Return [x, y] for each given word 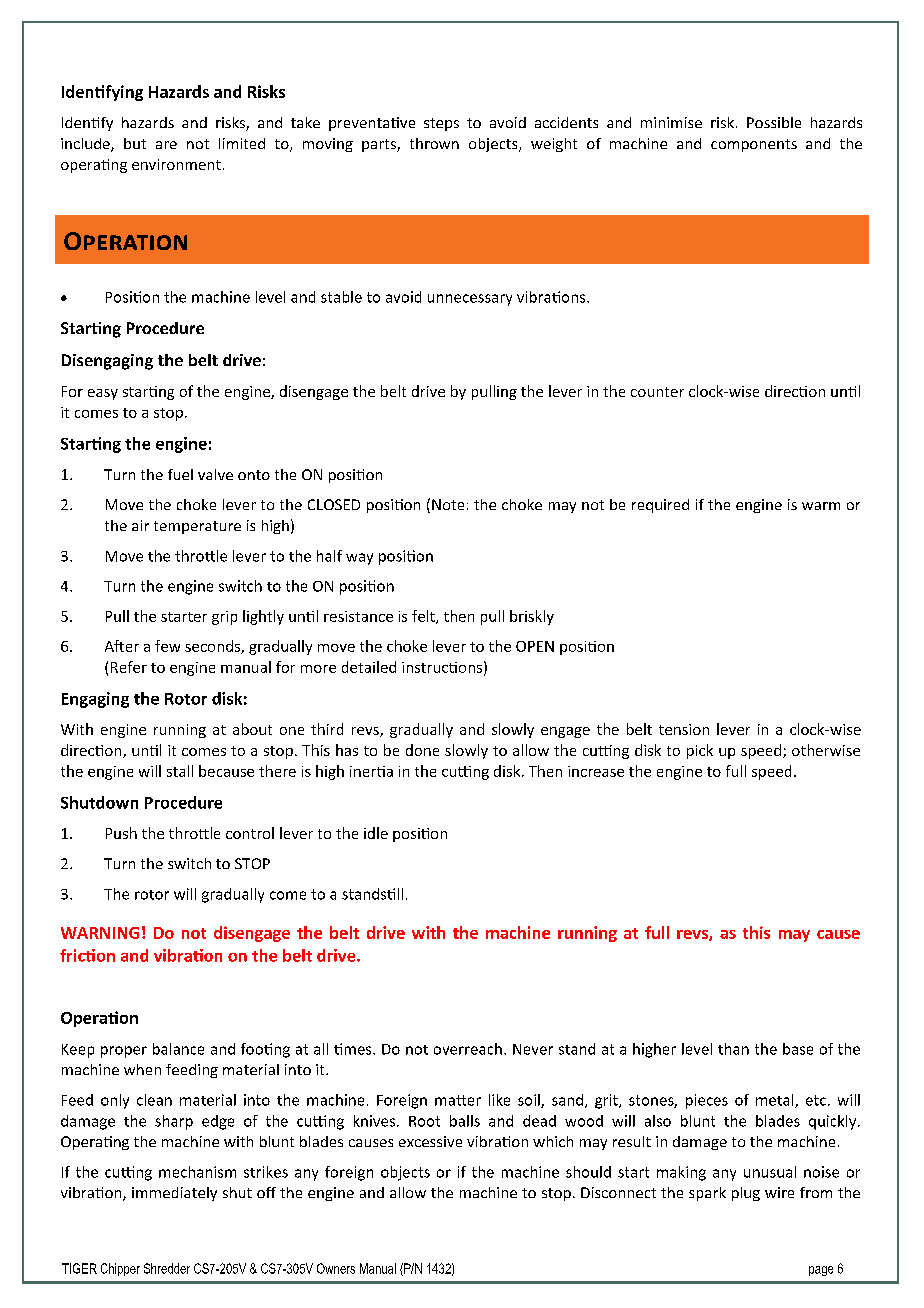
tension [684, 729]
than [733, 1049]
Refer [129, 667]
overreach [468, 1049]
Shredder [167, 1268]
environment [176, 164]
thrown [434, 143]
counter [657, 392]
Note [448, 504]
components [754, 145]
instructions [442, 667]
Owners [336, 1268]
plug [746, 1194]
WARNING [100, 933]
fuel [180, 474]
